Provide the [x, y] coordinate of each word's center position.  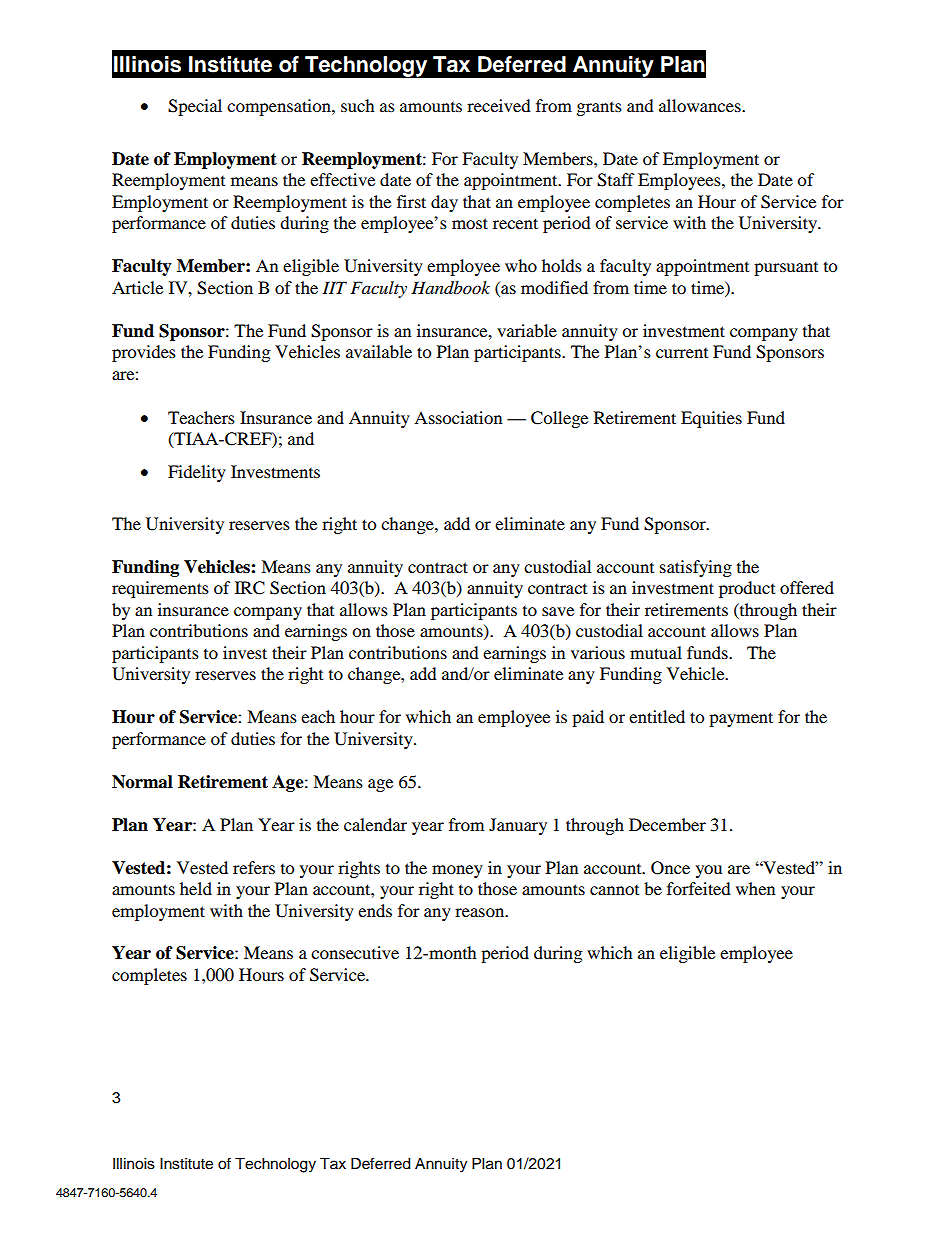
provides [144, 353]
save [558, 611]
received [499, 105]
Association [458, 417]
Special [195, 107]
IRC [250, 588]
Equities [711, 419]
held [196, 888]
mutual [656, 652]
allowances [701, 105]
